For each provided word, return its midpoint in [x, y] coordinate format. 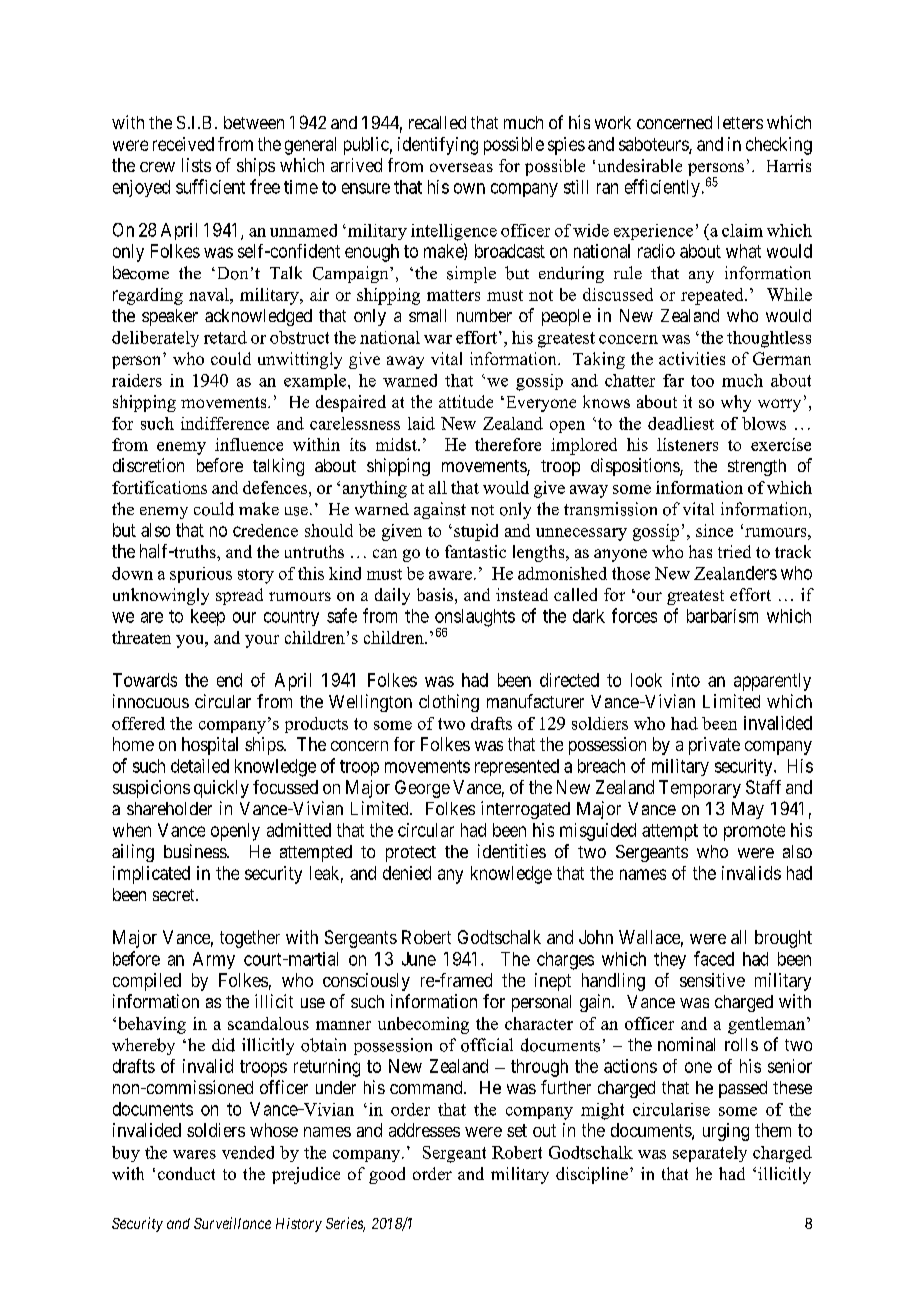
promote [754, 832]
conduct [186, 1173]
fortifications [159, 487]
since [714, 530]
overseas [461, 167]
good [387, 1175]
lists [196, 165]
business [196, 851]
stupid [476, 532]
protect [411, 854]
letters [740, 122]
